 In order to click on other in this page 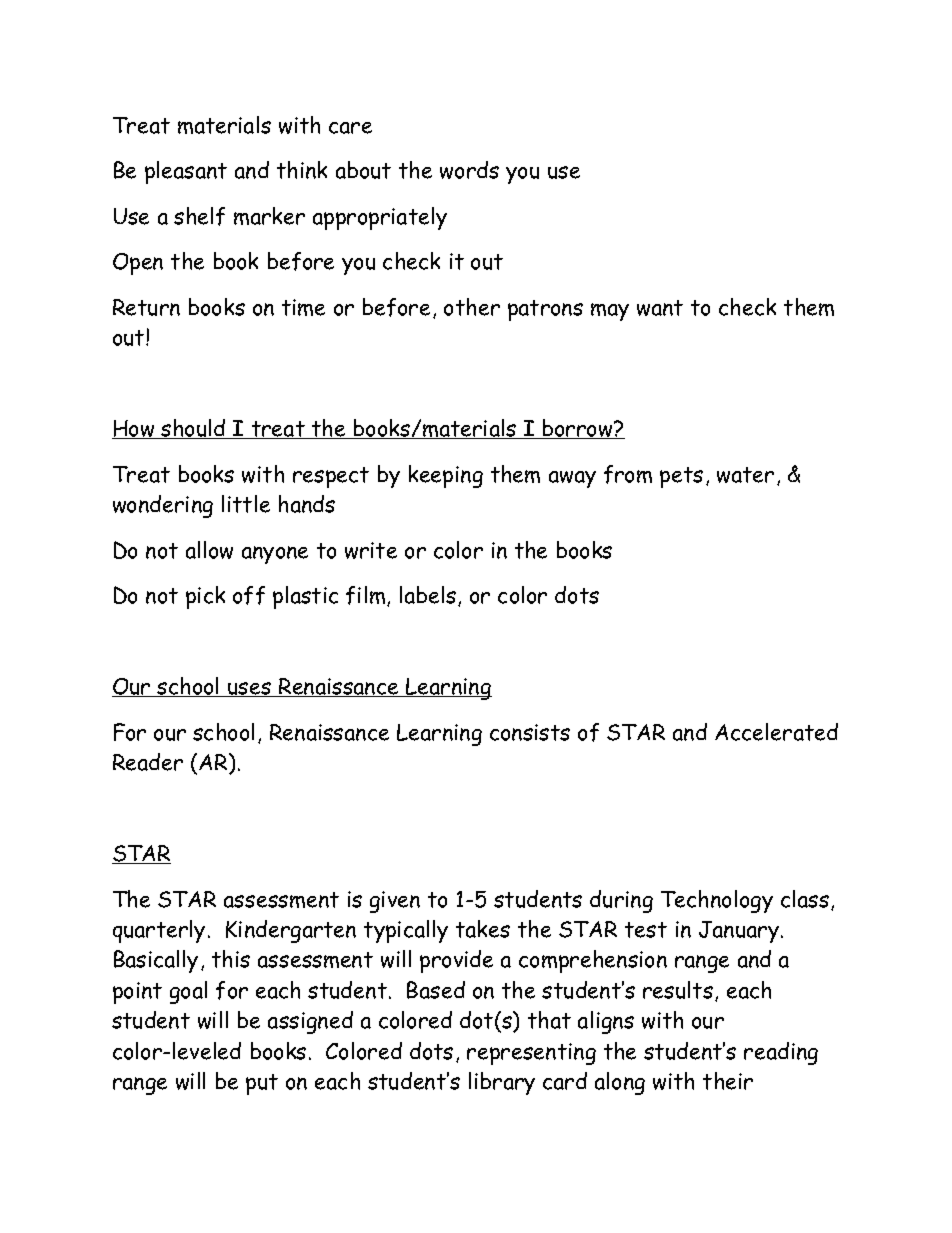, I will do `click(472, 307)`.
